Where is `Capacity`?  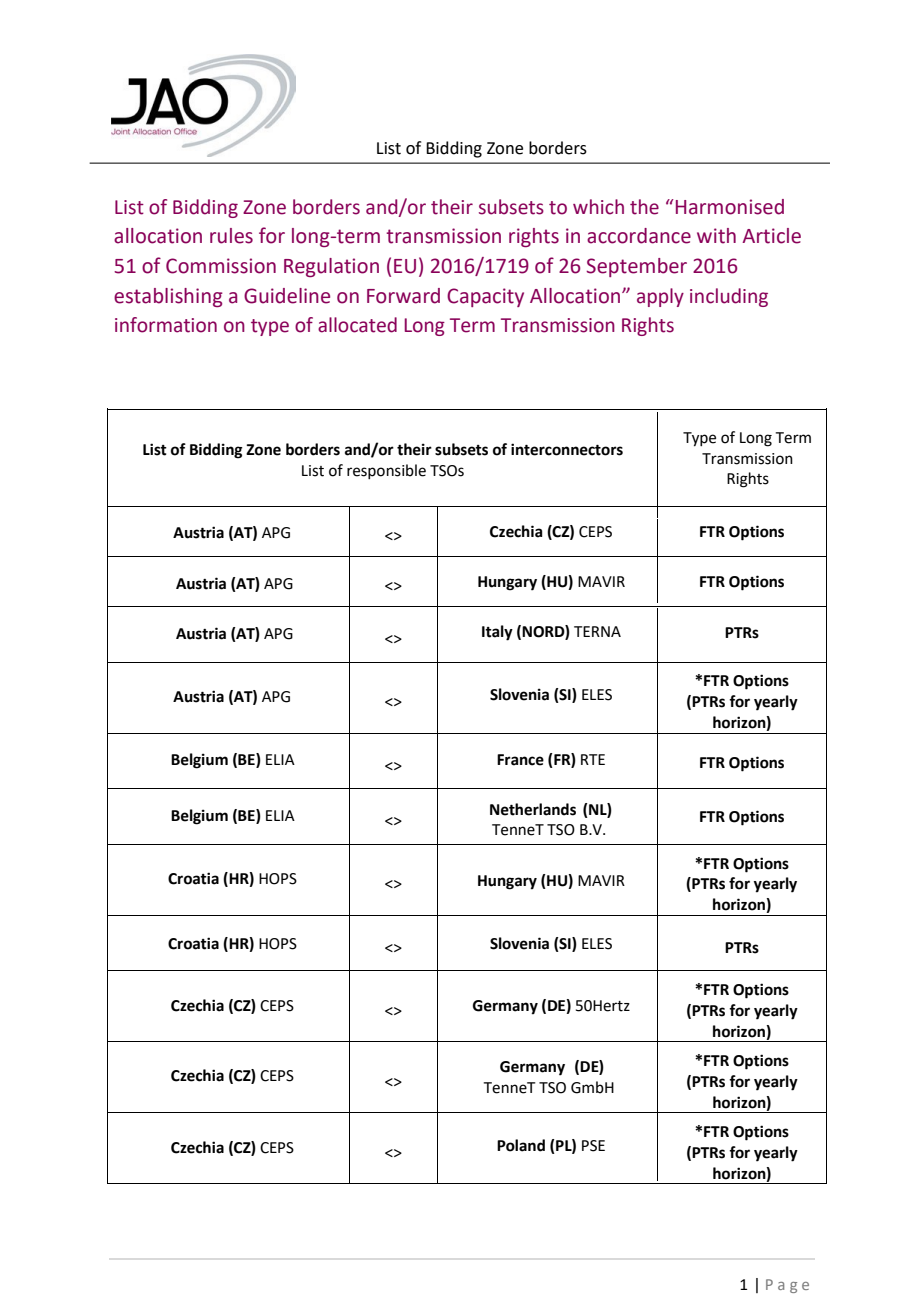
Capacity is located at coordinates (485, 297).
